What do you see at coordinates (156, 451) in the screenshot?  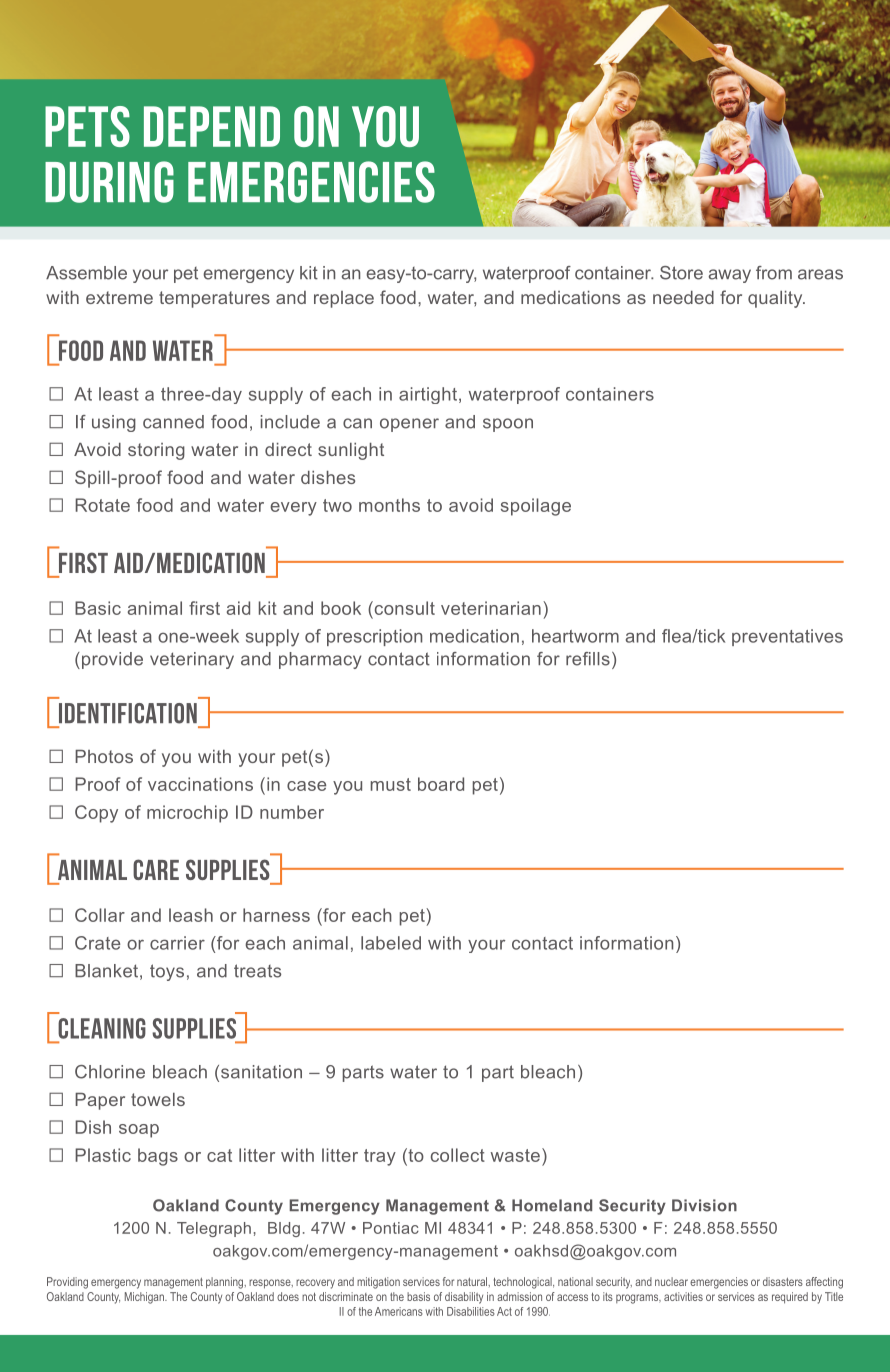 I see `storing` at bounding box center [156, 451].
